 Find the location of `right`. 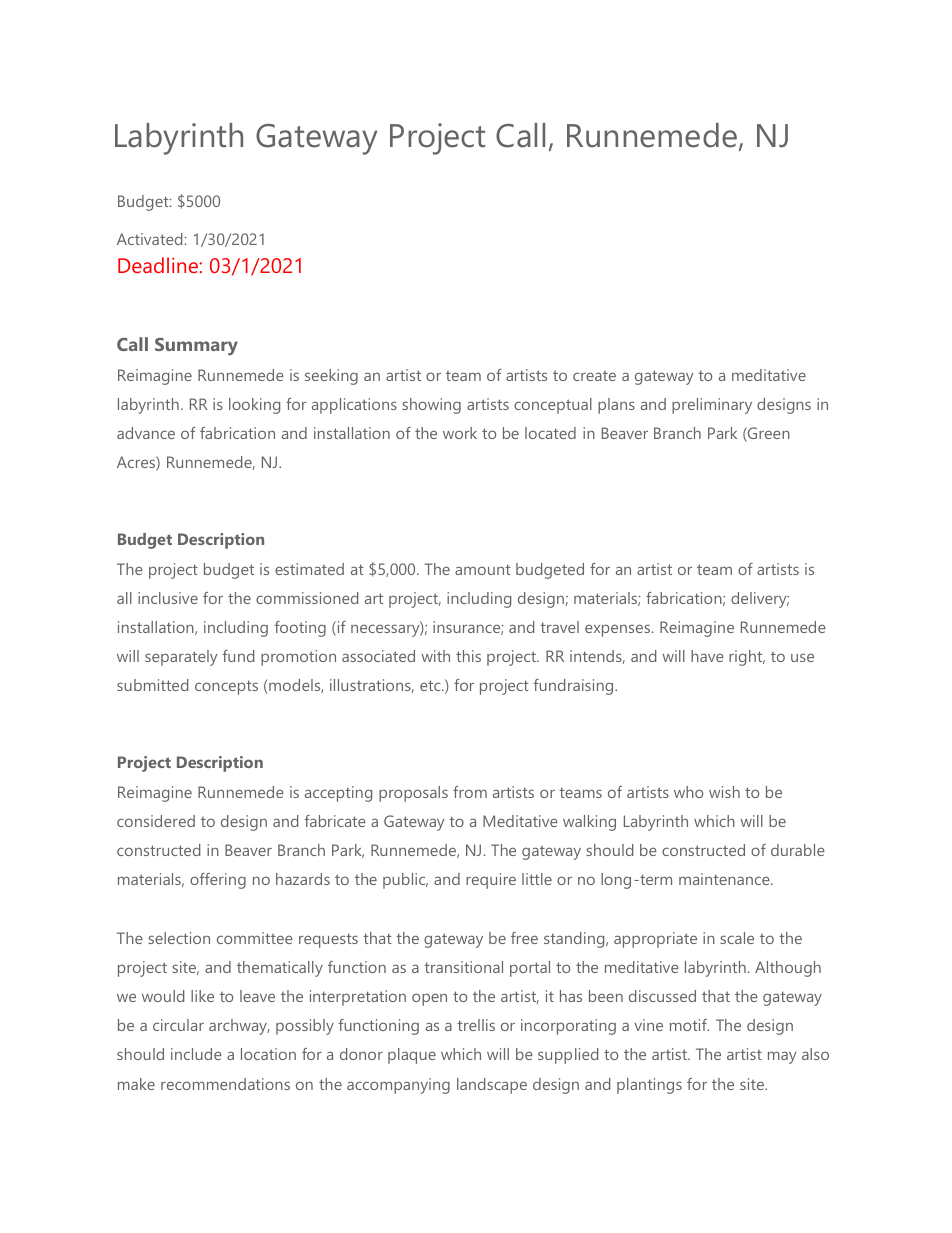

right is located at coordinates (747, 658).
